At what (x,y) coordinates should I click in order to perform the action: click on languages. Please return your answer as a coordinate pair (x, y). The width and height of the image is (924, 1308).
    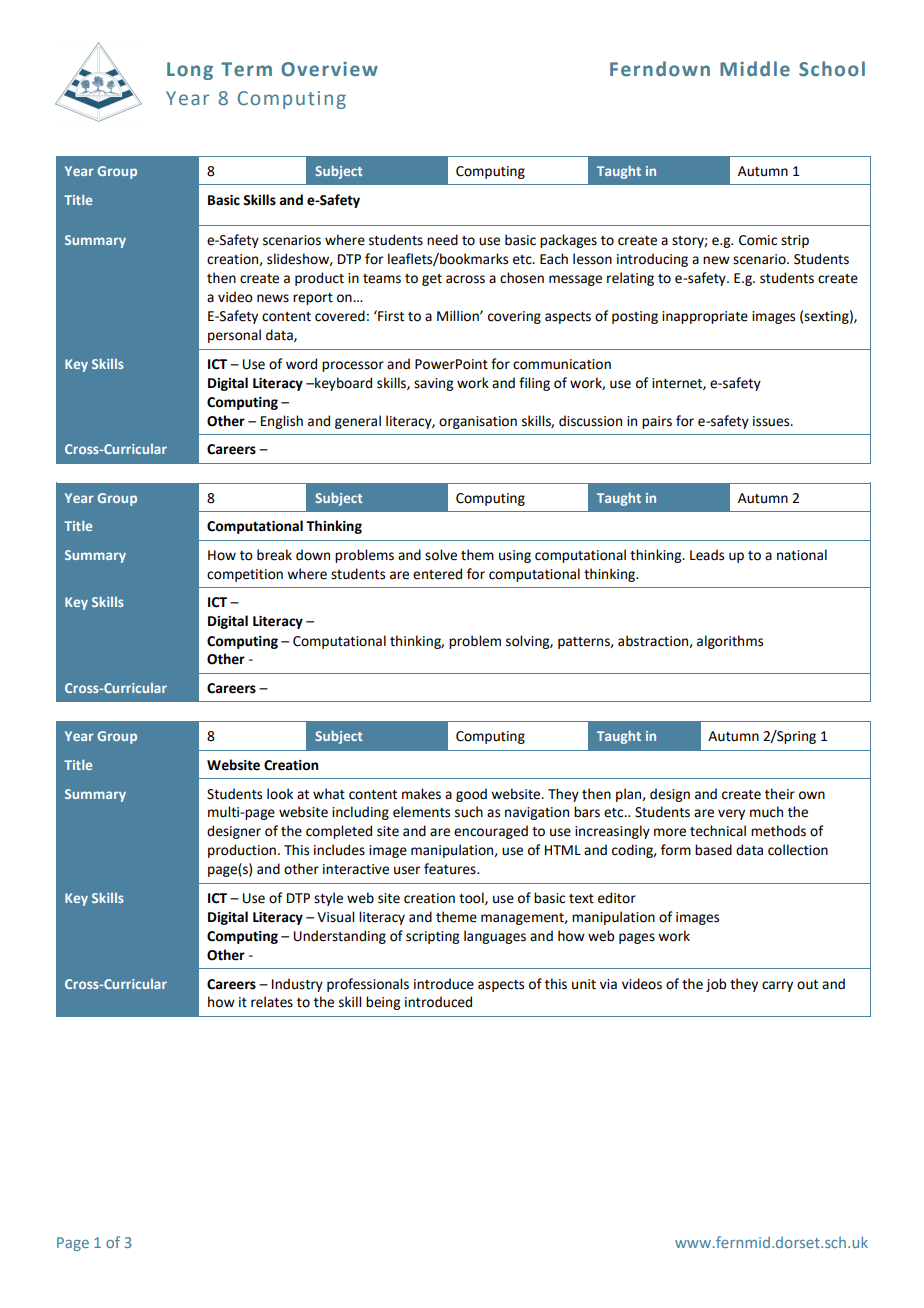
    Looking at the image, I should click on (495, 937).
